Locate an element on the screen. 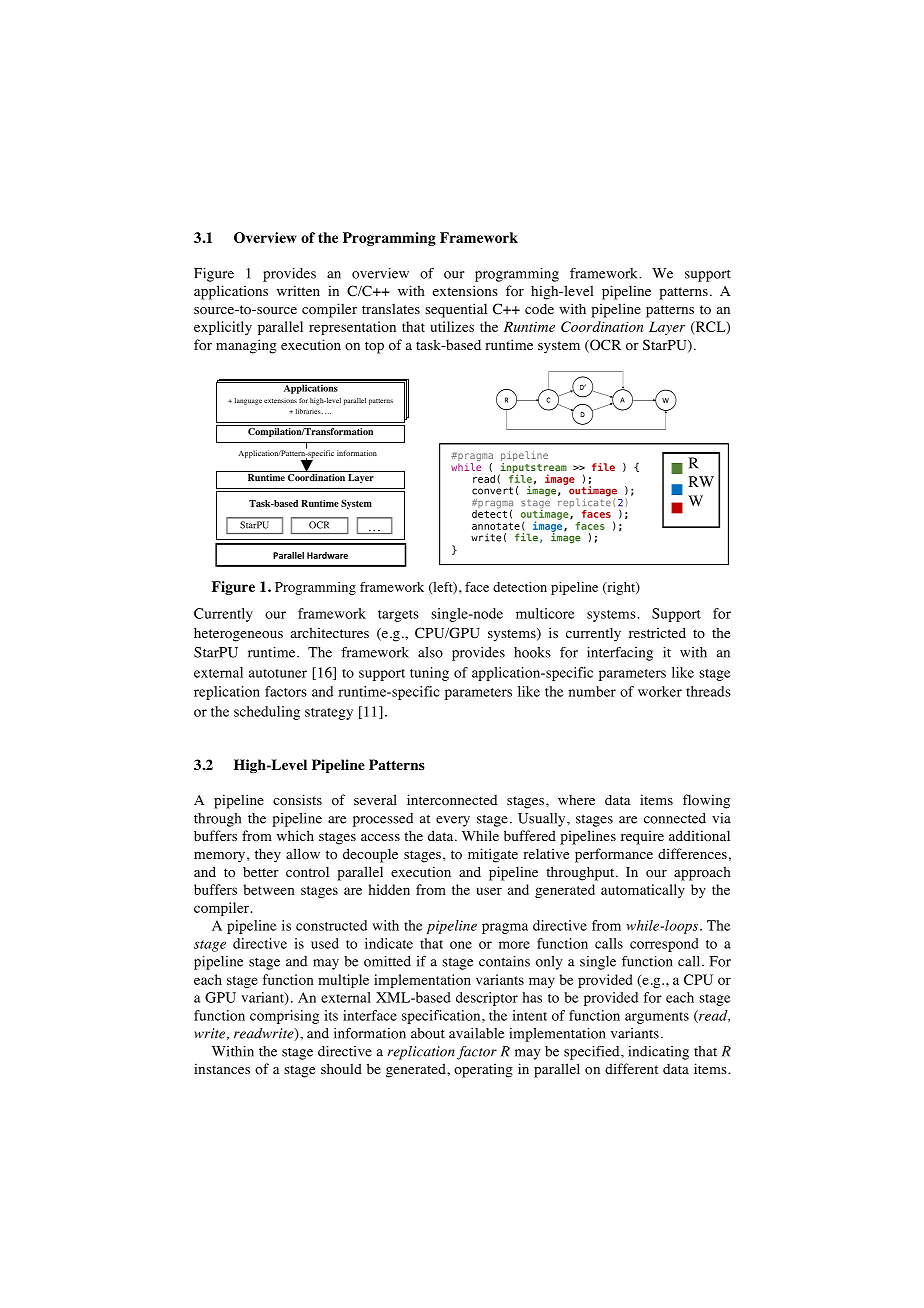 This screenshot has width=924, height=1308. comprising is located at coordinates (284, 1017).
